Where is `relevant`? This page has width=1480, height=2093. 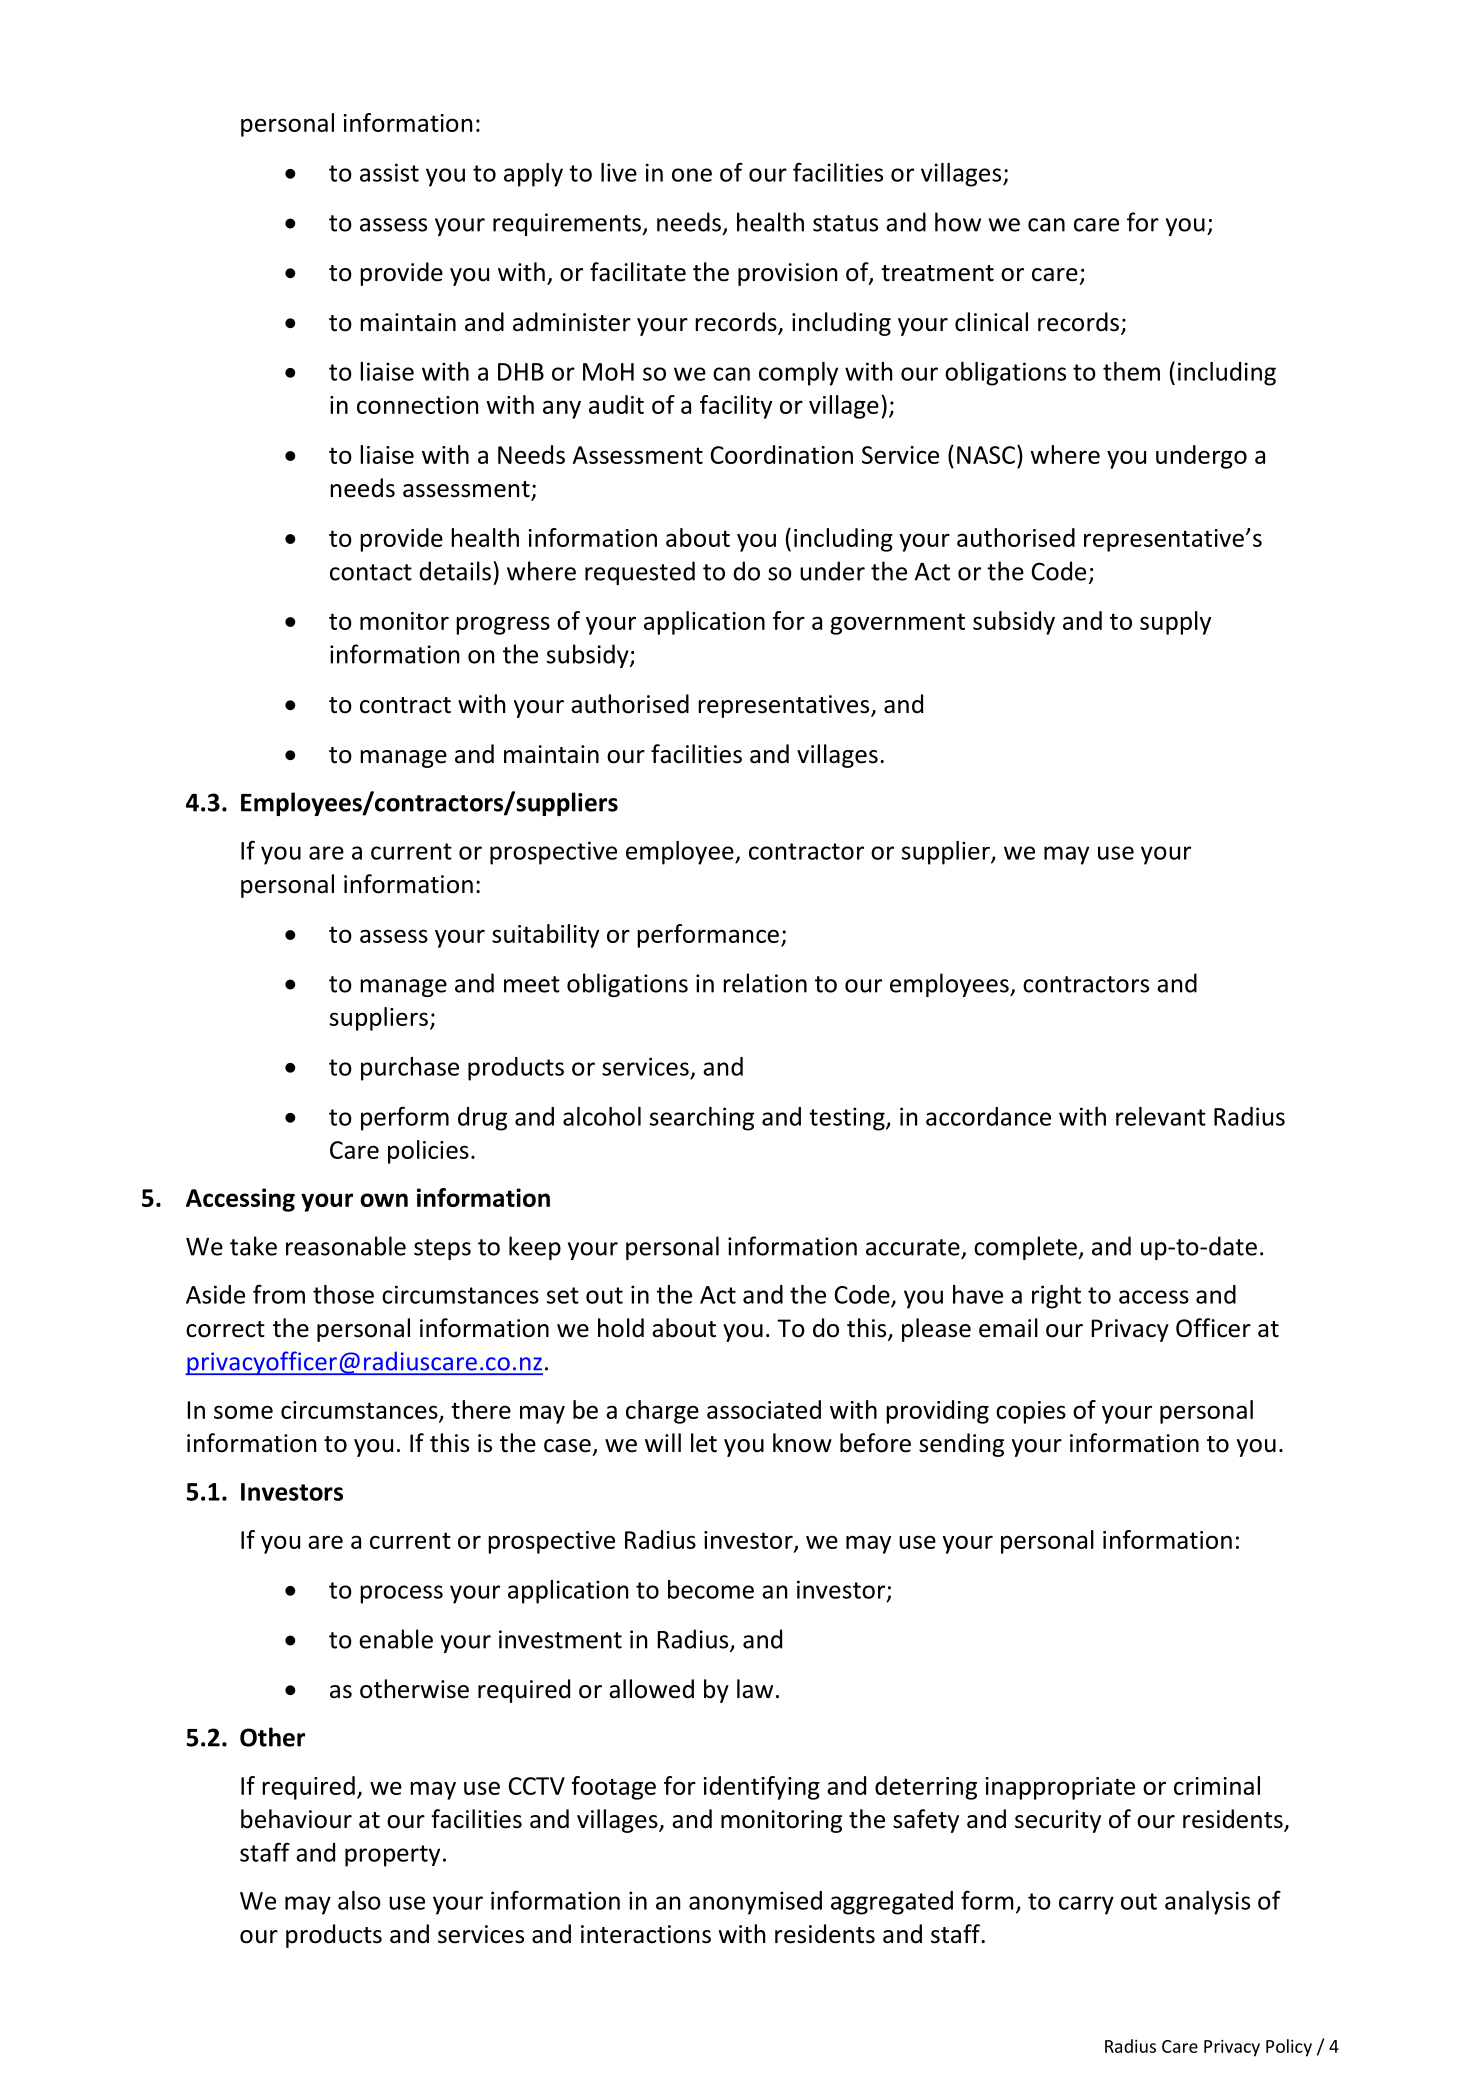 relevant is located at coordinates (1161, 1116).
